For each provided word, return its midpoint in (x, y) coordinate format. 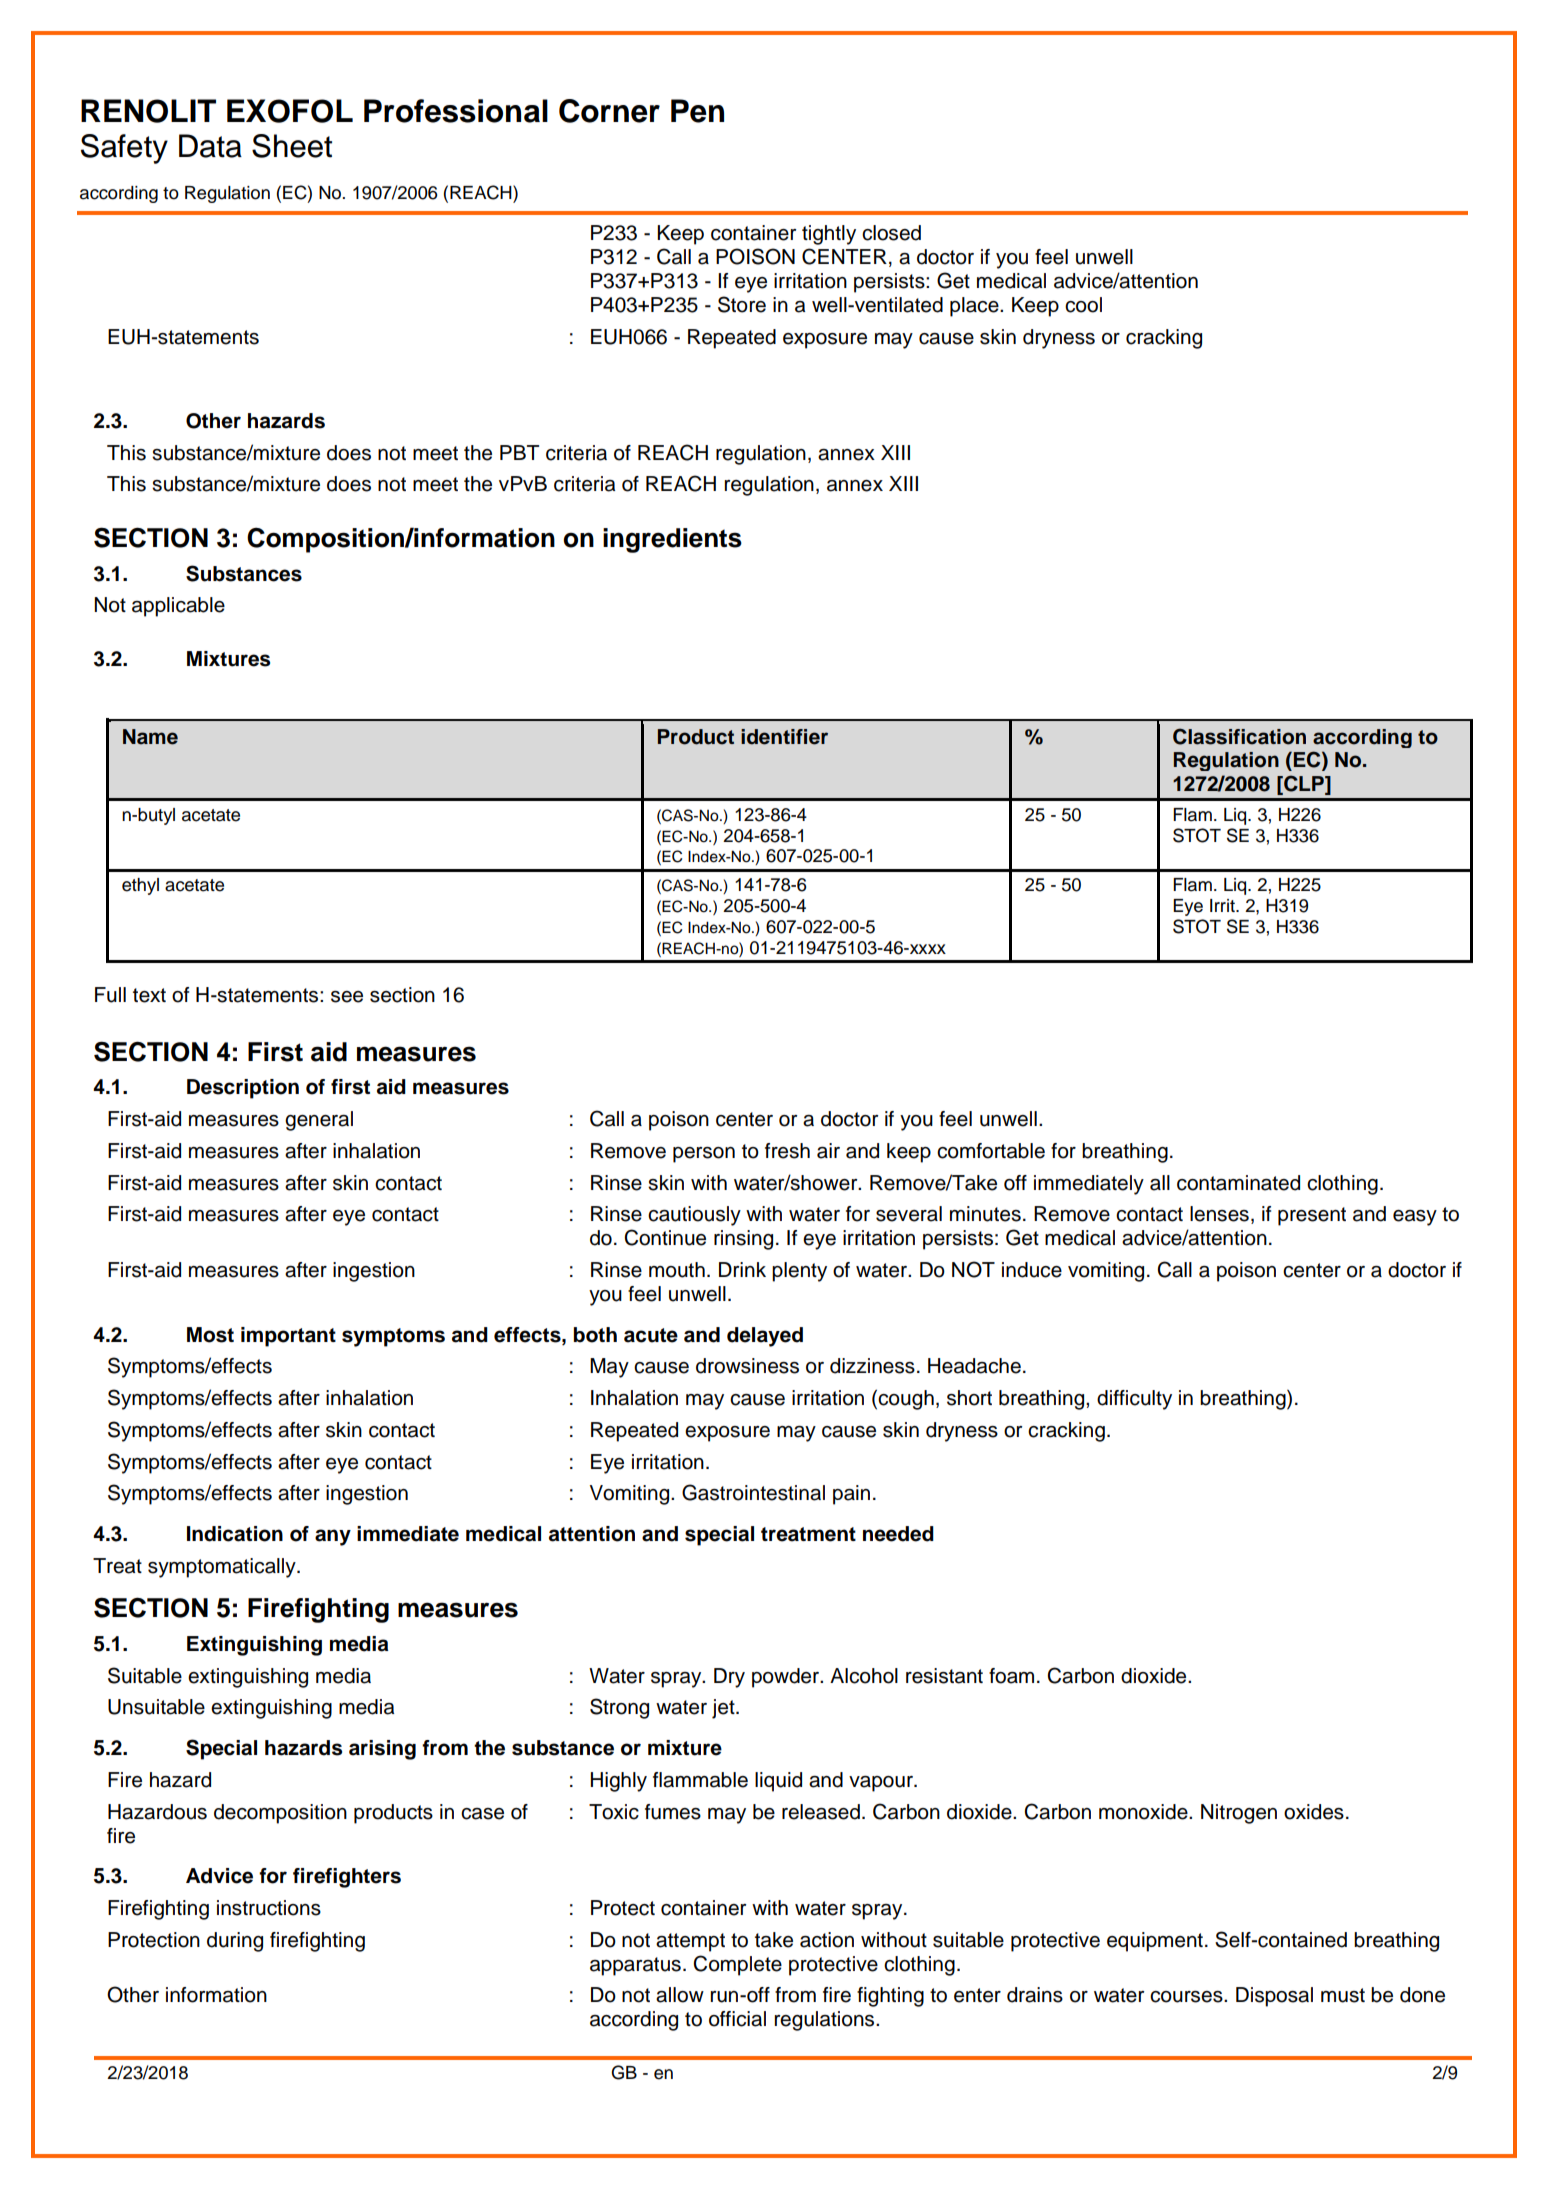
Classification (1239, 736)
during (235, 1942)
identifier (784, 737)
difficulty (1134, 1400)
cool (1083, 305)
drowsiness (747, 1366)
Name (150, 737)
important (288, 1337)
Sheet (292, 146)
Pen (697, 111)
